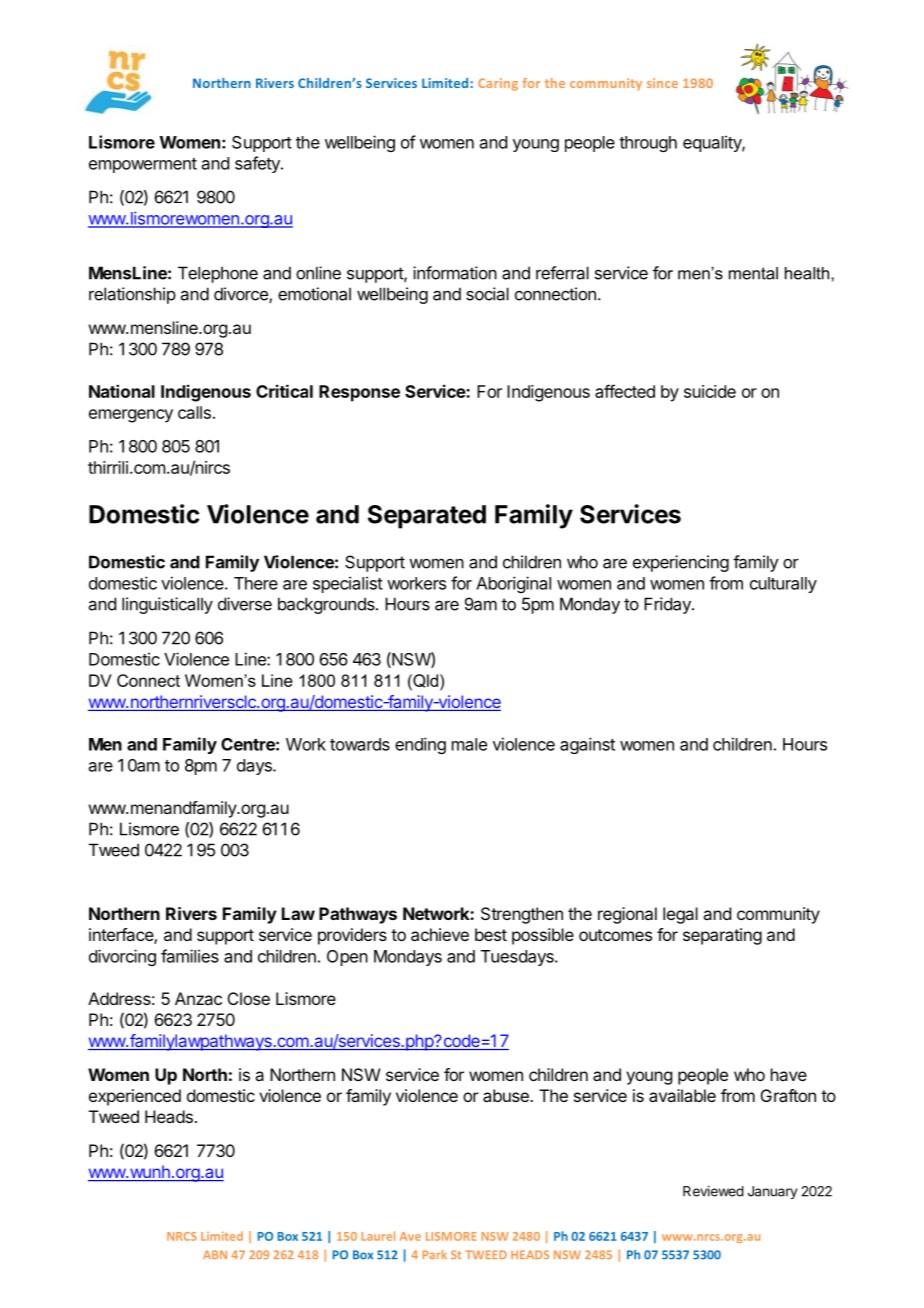 This image has width=924, height=1308. I want to click on Caring, so click(498, 84).
